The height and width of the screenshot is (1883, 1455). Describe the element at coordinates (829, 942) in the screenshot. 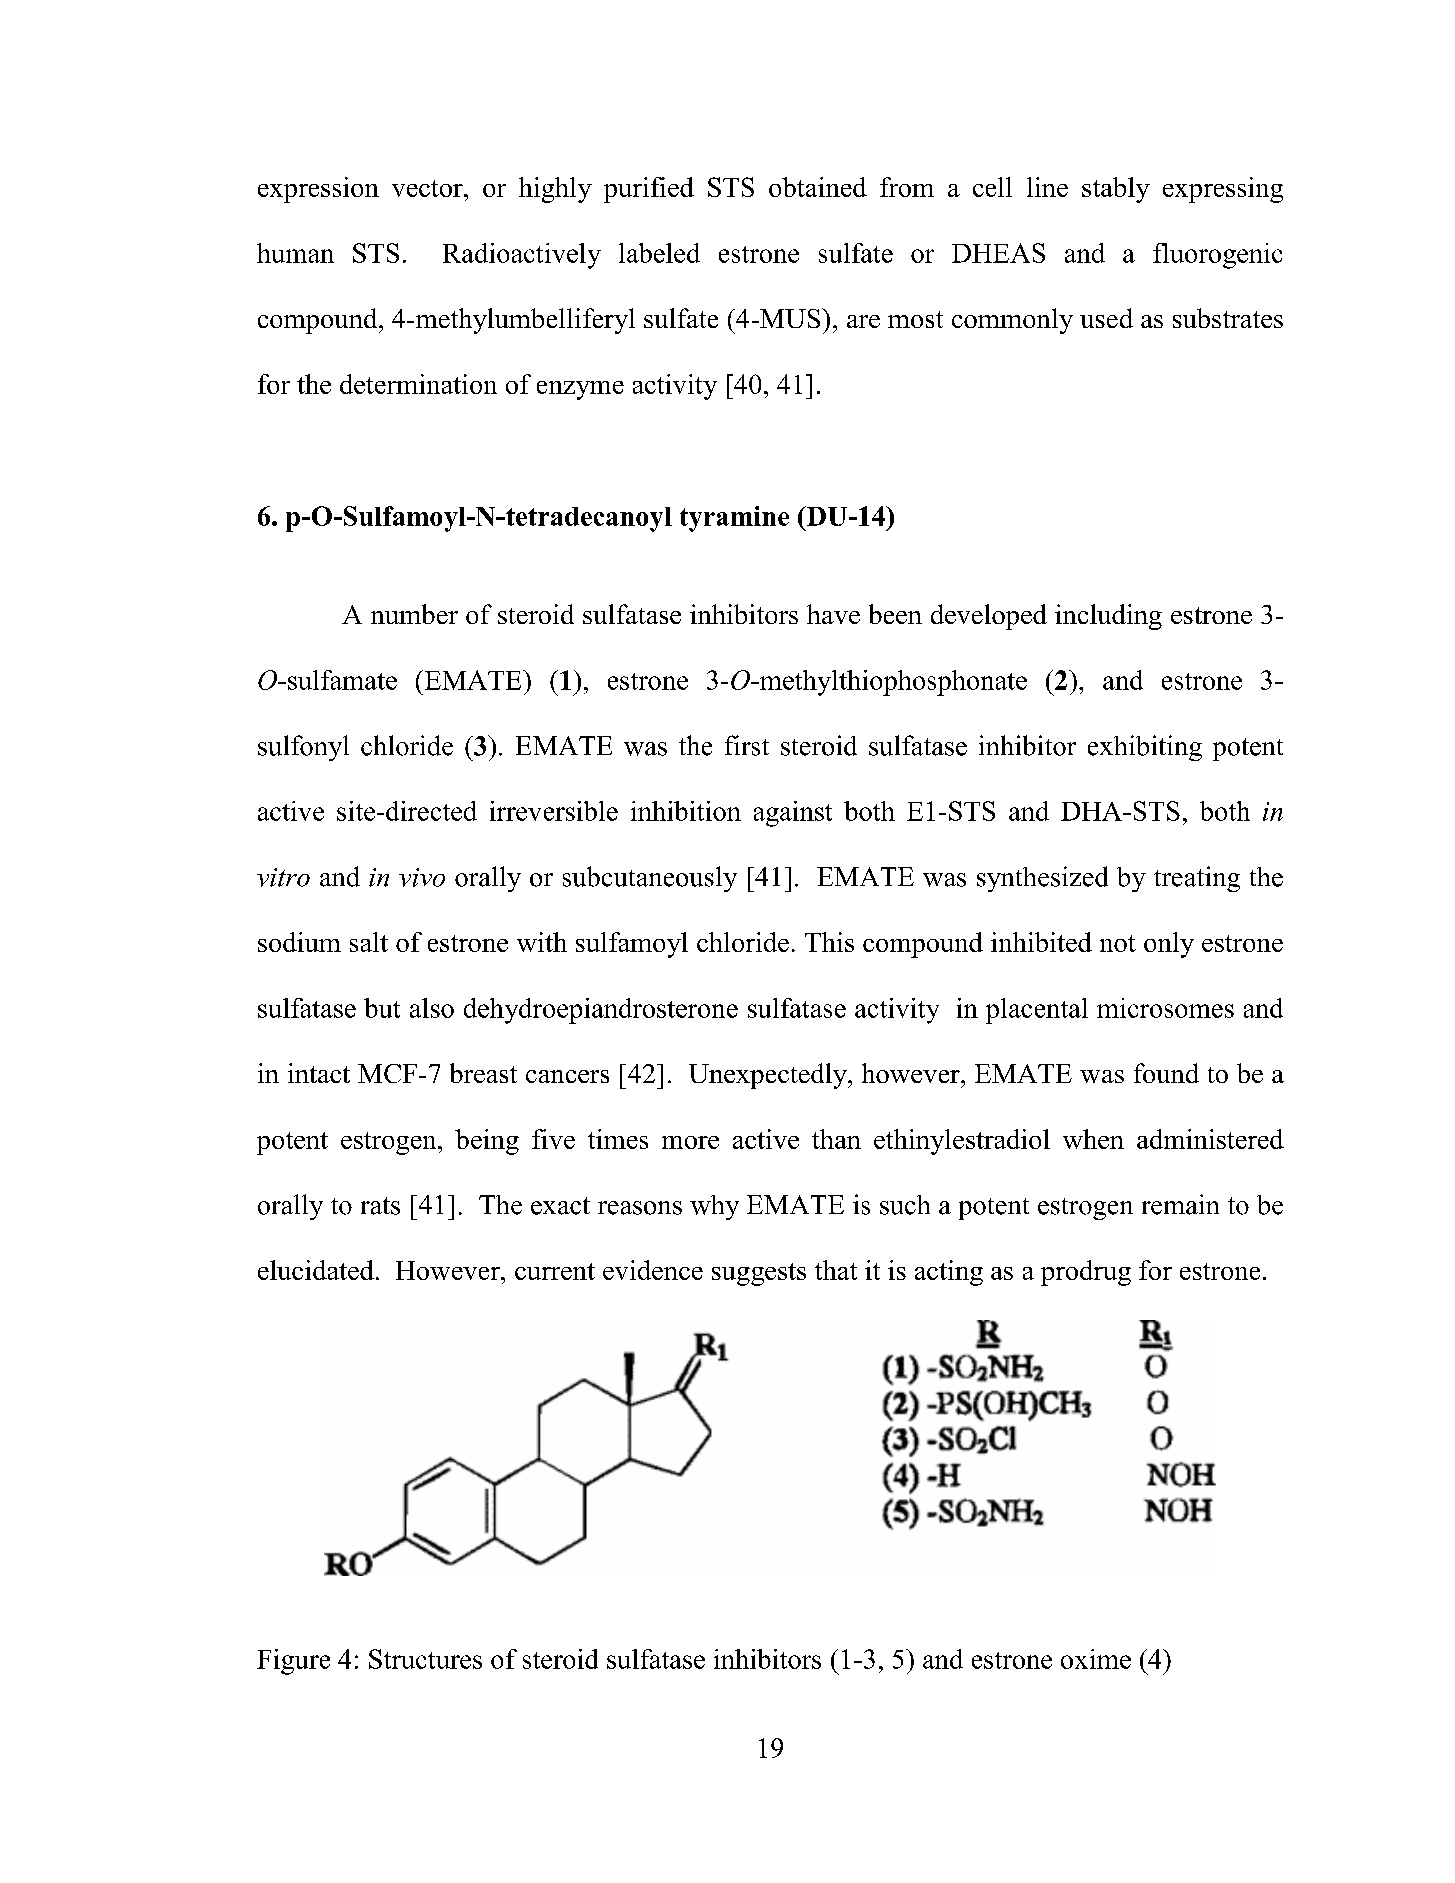

I see `This` at that location.
